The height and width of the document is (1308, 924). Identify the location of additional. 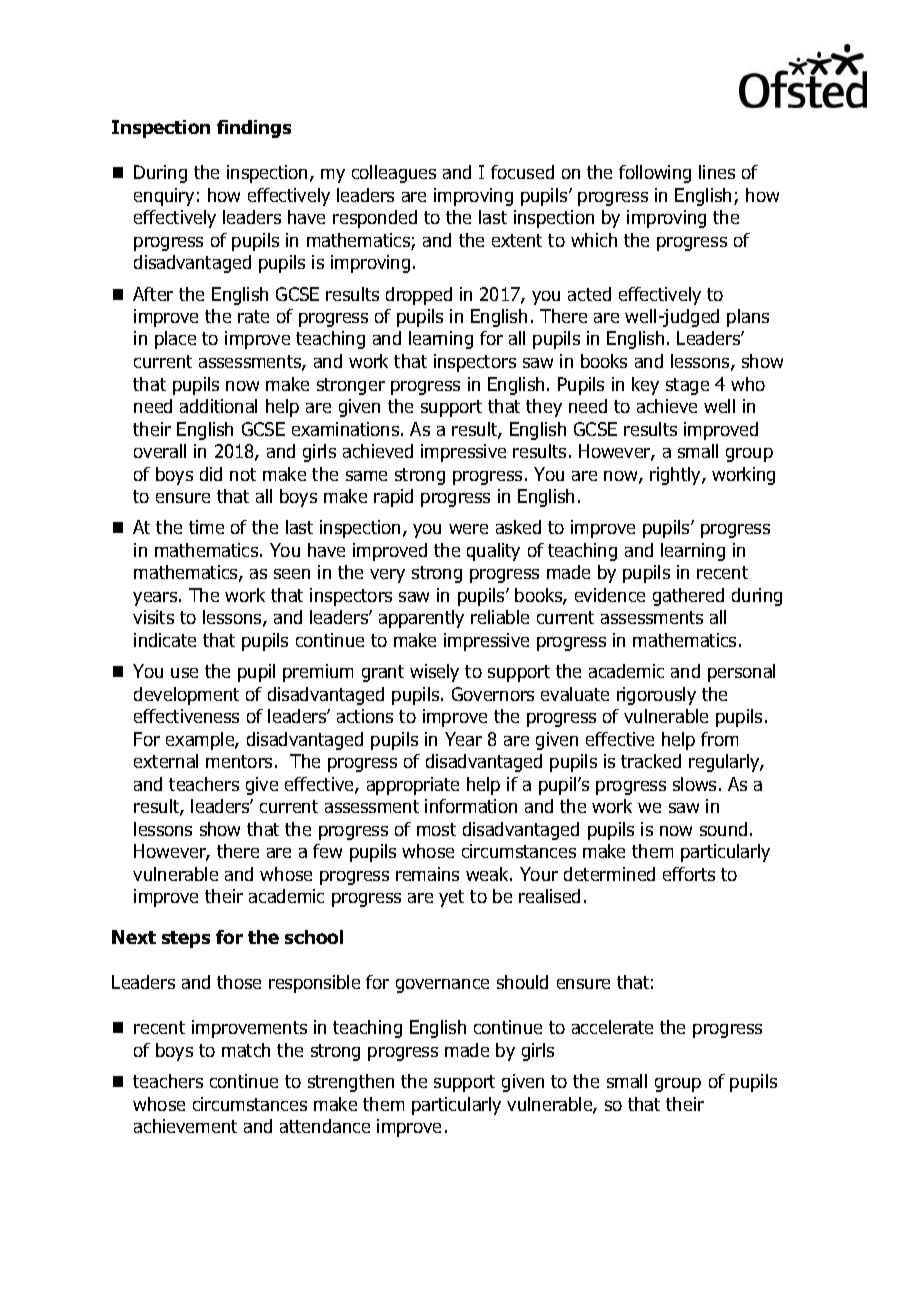
(218, 406).
